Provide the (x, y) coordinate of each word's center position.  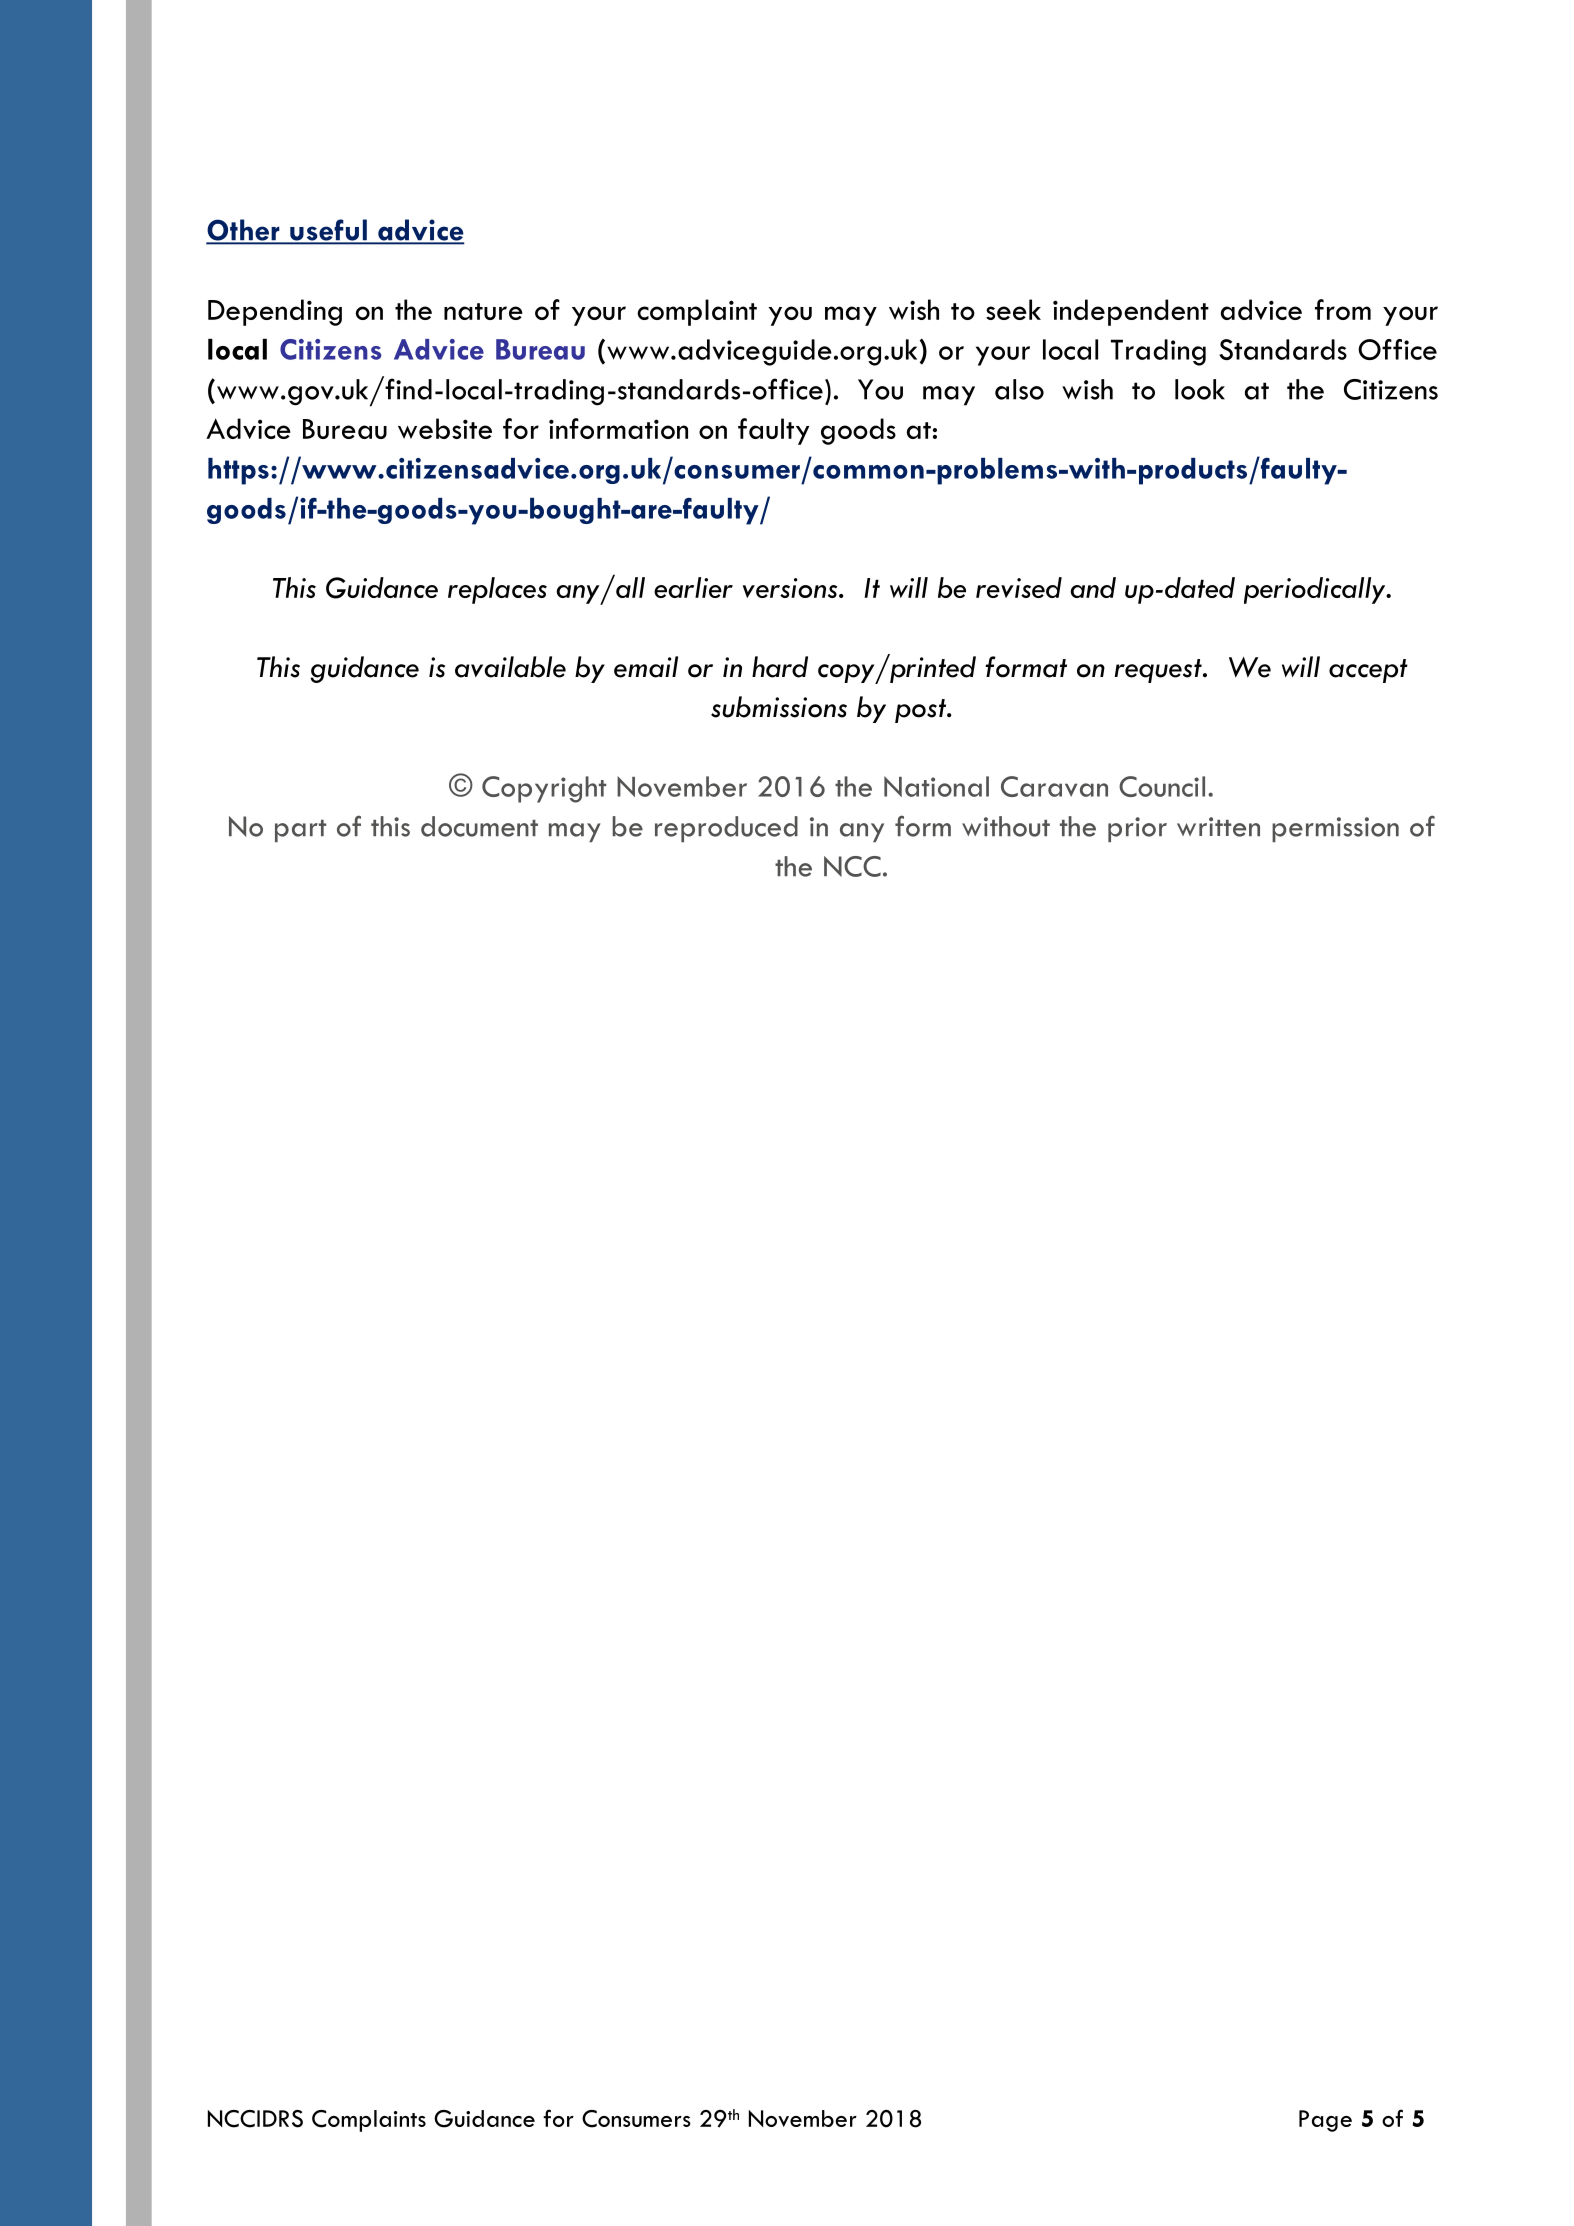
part (301, 831)
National (936, 786)
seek (1013, 309)
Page (1325, 2121)
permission (1335, 829)
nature (483, 311)
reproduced (726, 829)
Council (1162, 786)
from (1343, 309)
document (479, 826)
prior (1137, 829)
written (1218, 827)
